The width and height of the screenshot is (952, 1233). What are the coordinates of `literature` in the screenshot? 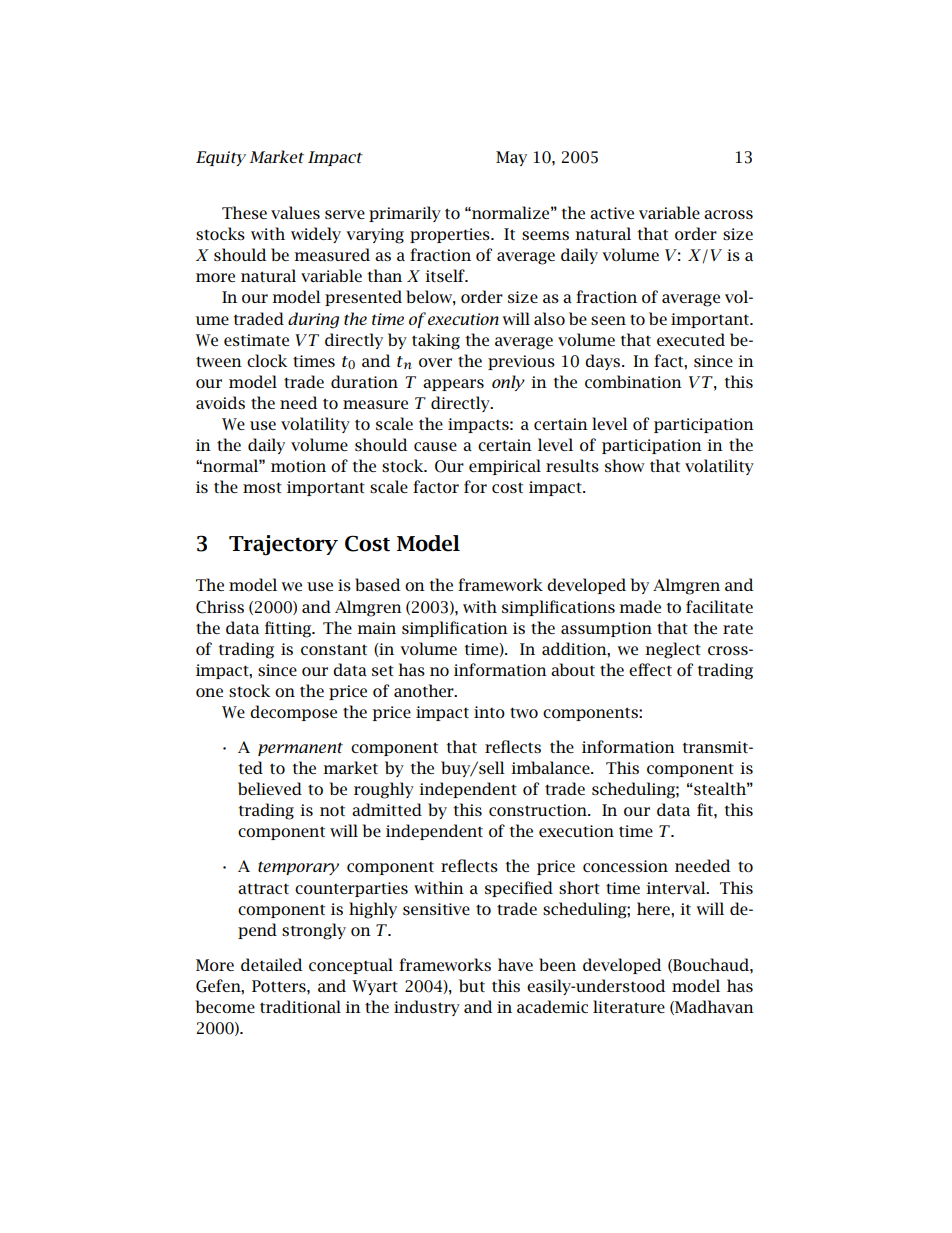 It's located at (629, 1006).
